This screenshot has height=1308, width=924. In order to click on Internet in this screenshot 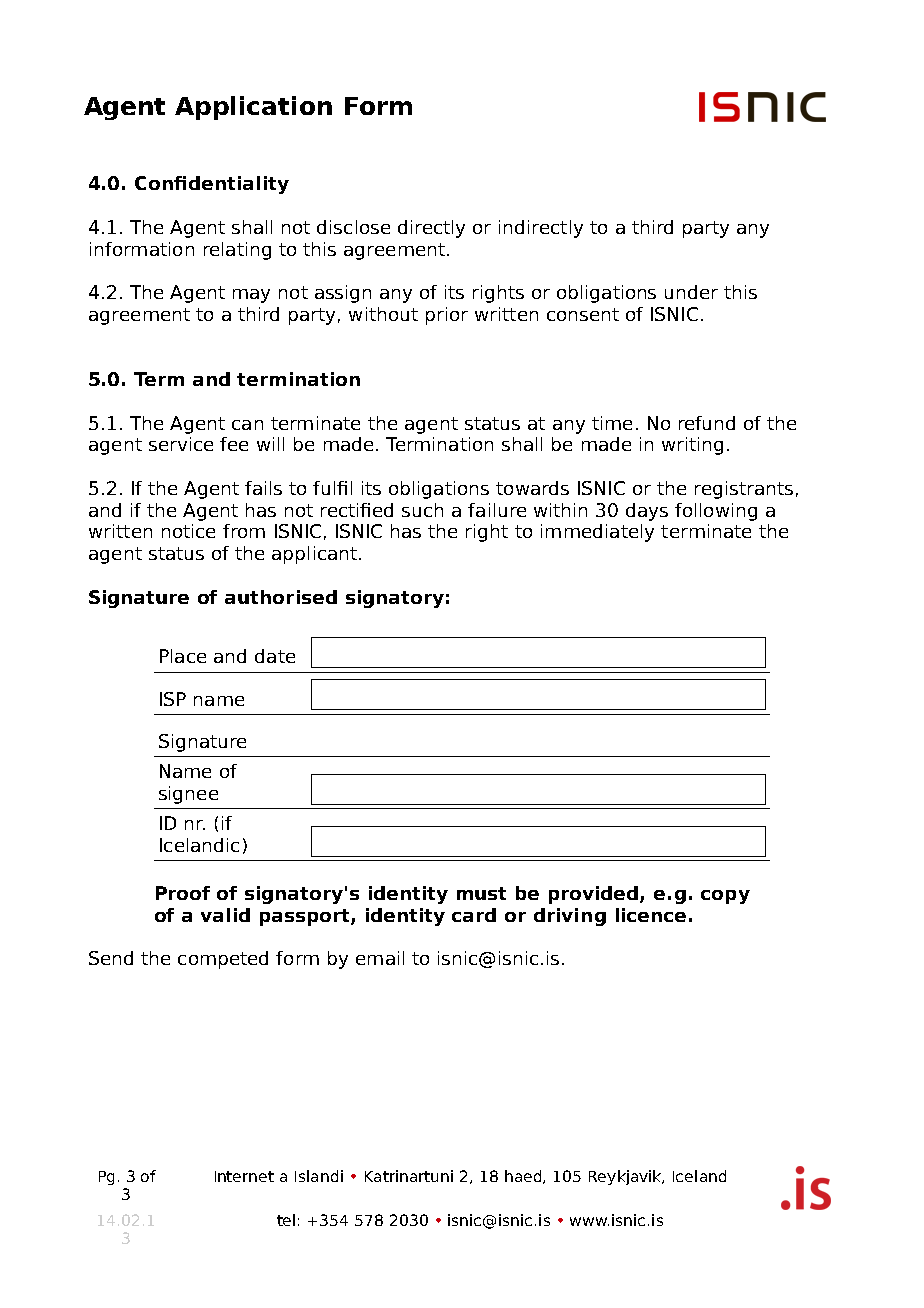, I will do `click(244, 1176)`.
